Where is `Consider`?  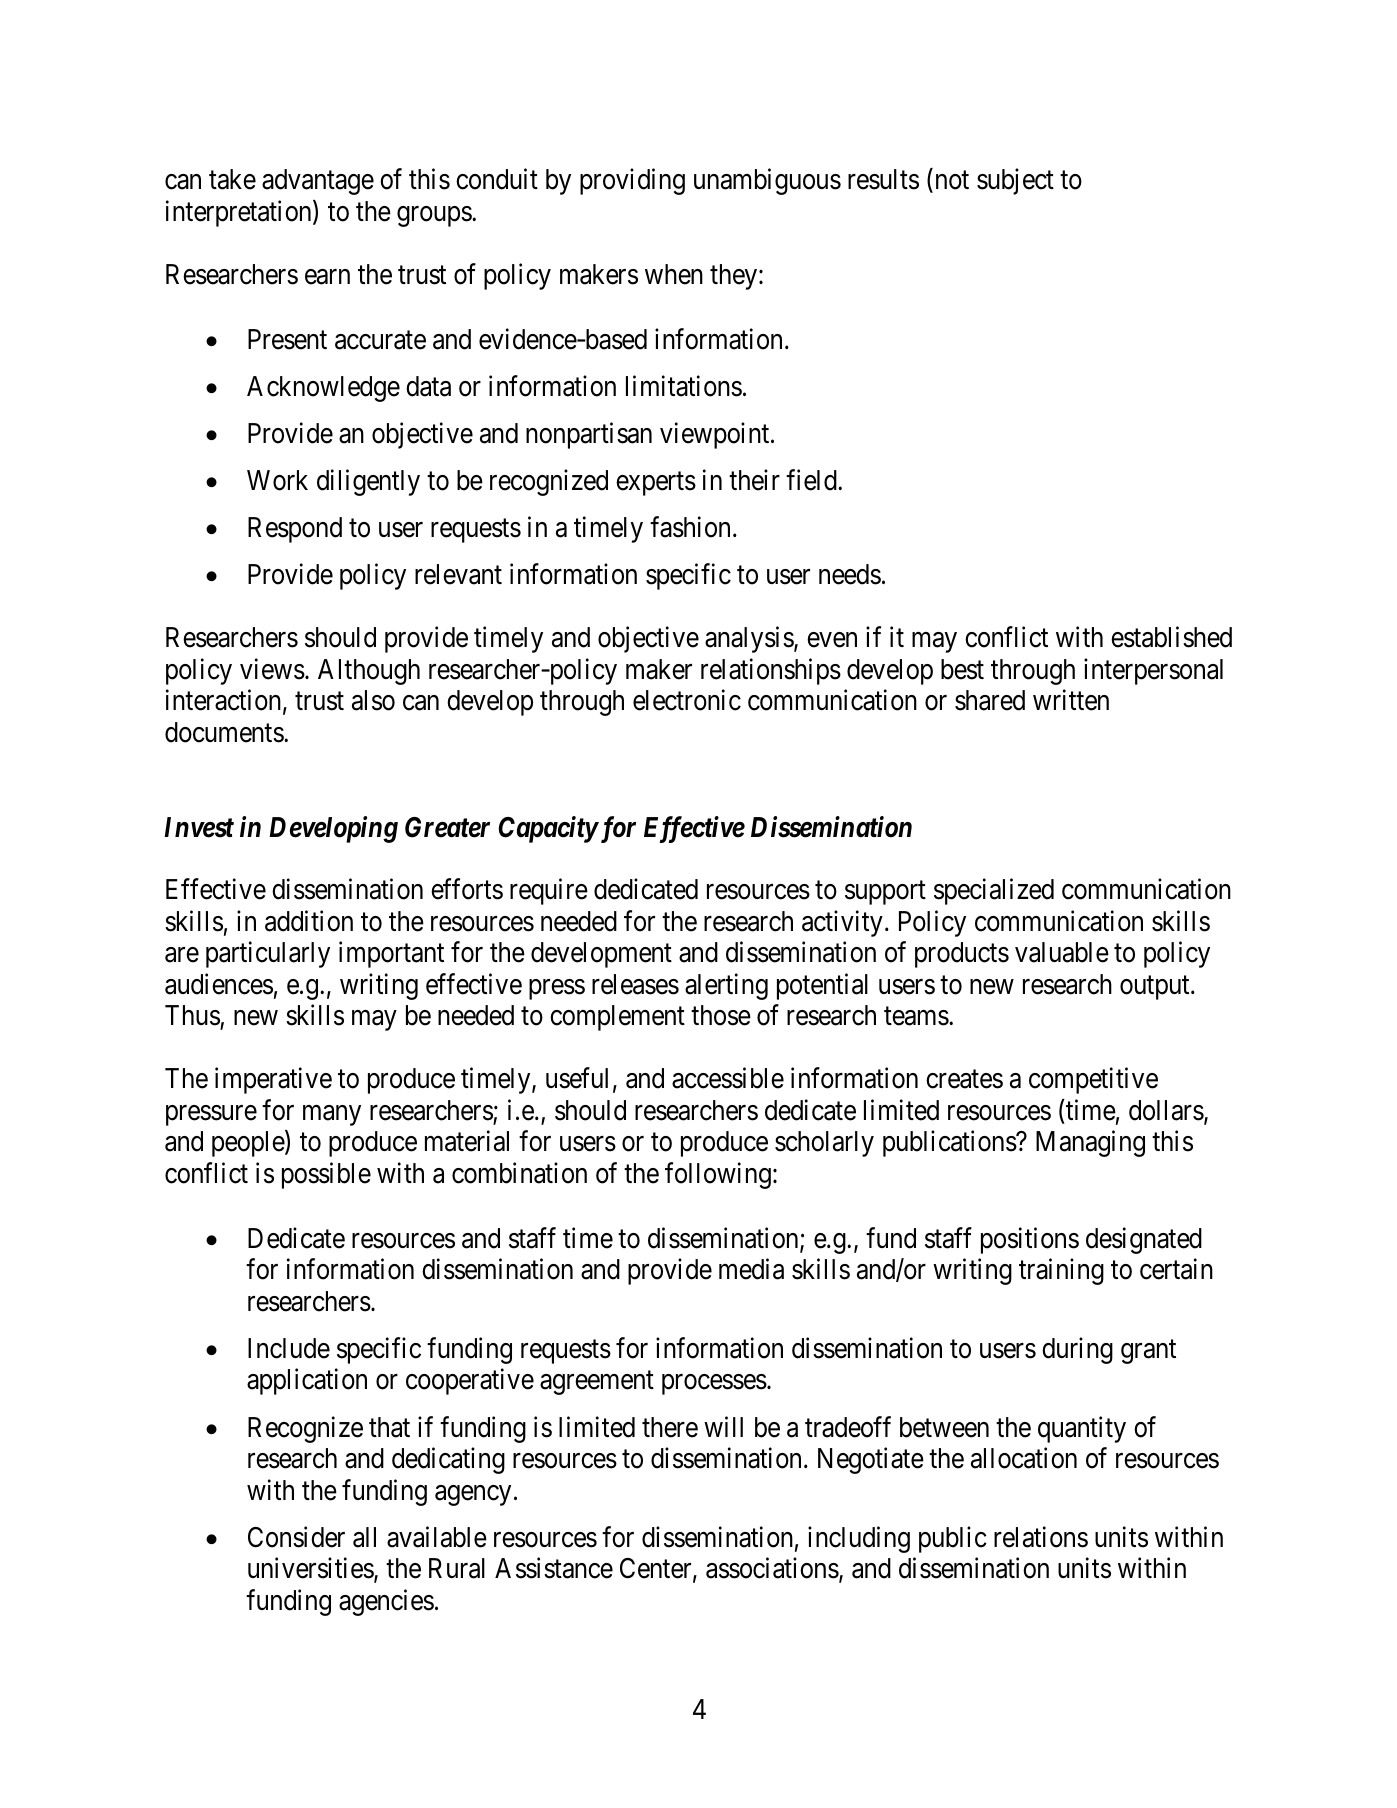
Consider is located at coordinates (296, 1537).
